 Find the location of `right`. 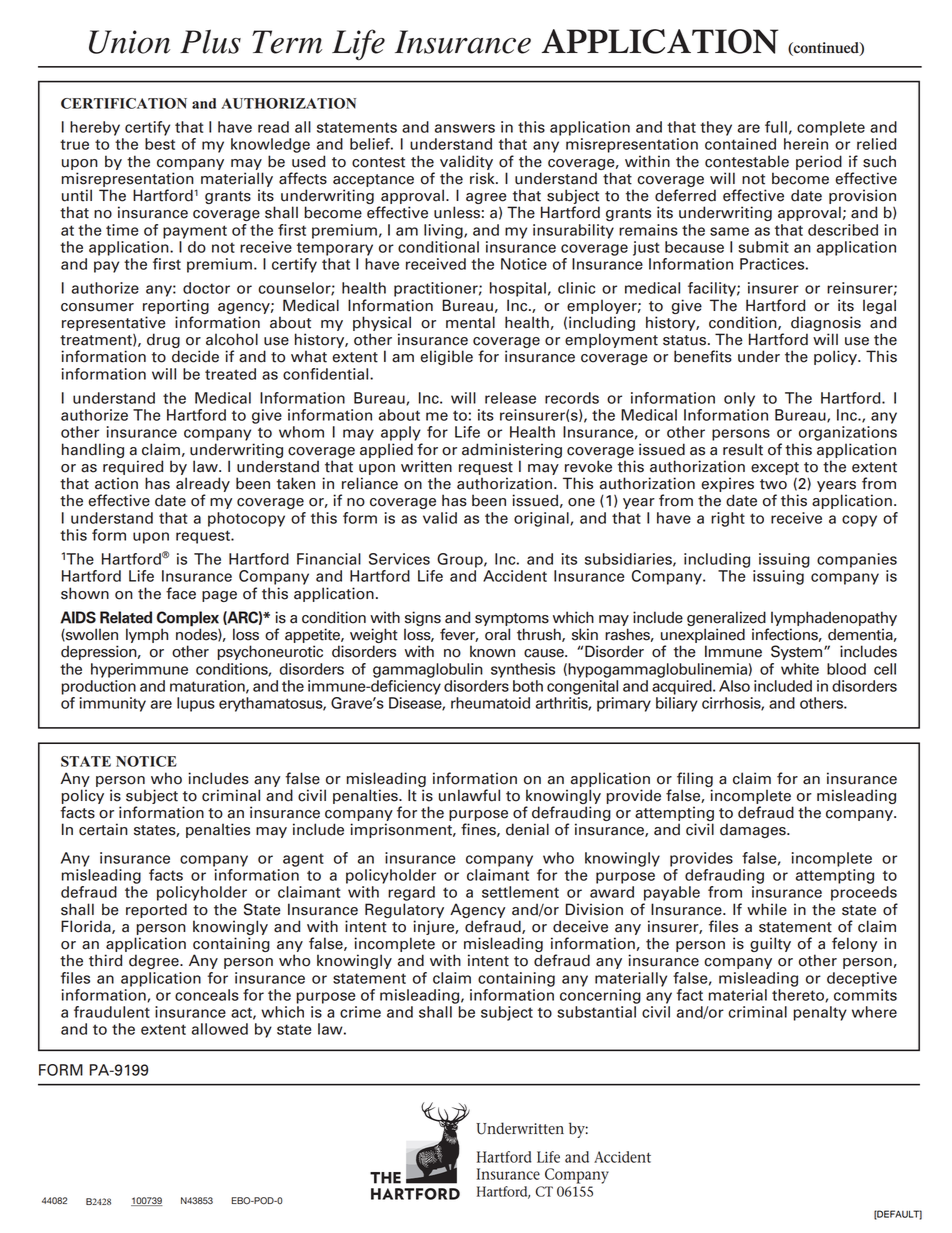

right is located at coordinates (728, 519).
